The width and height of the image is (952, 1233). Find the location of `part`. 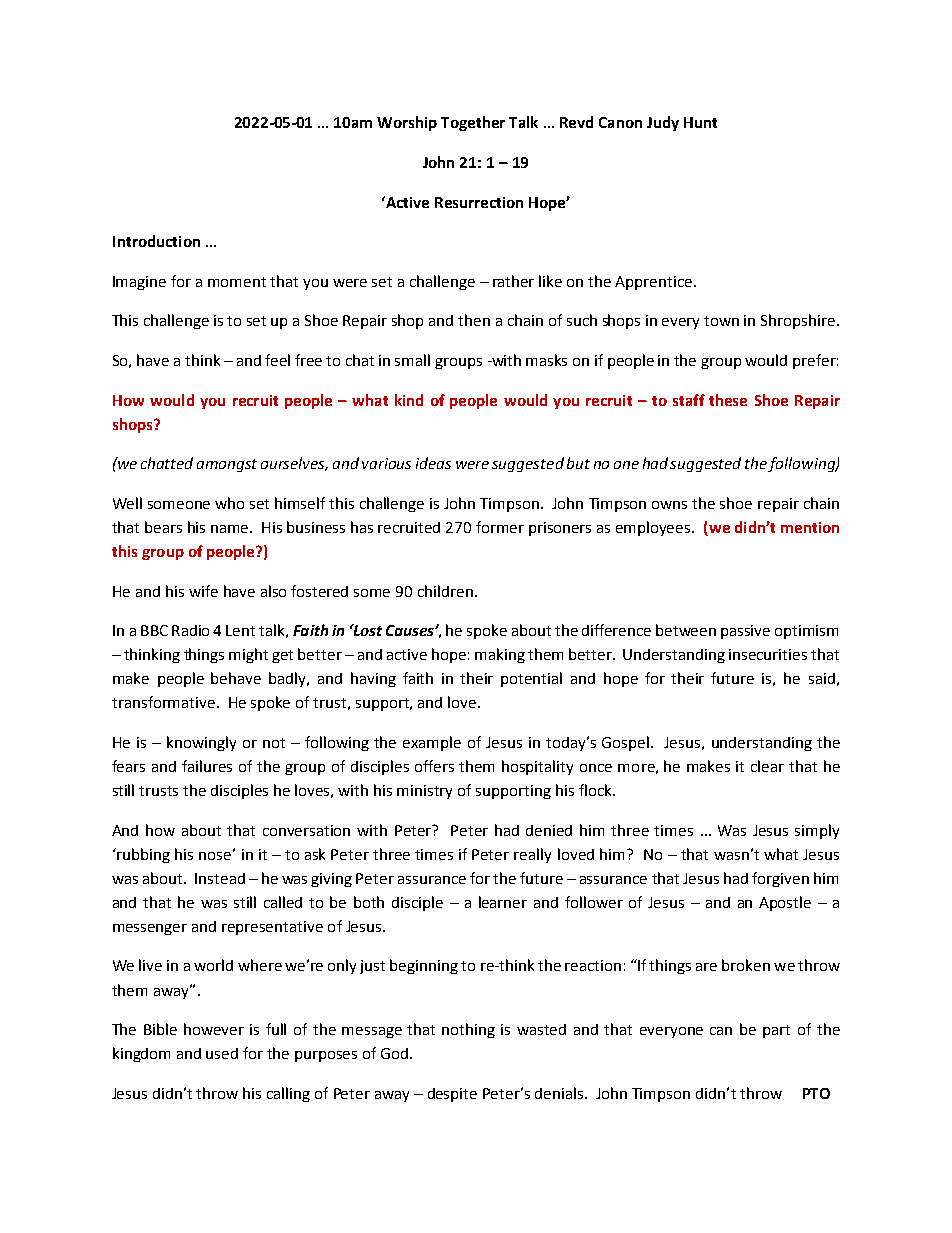

part is located at coordinates (776, 1031).
